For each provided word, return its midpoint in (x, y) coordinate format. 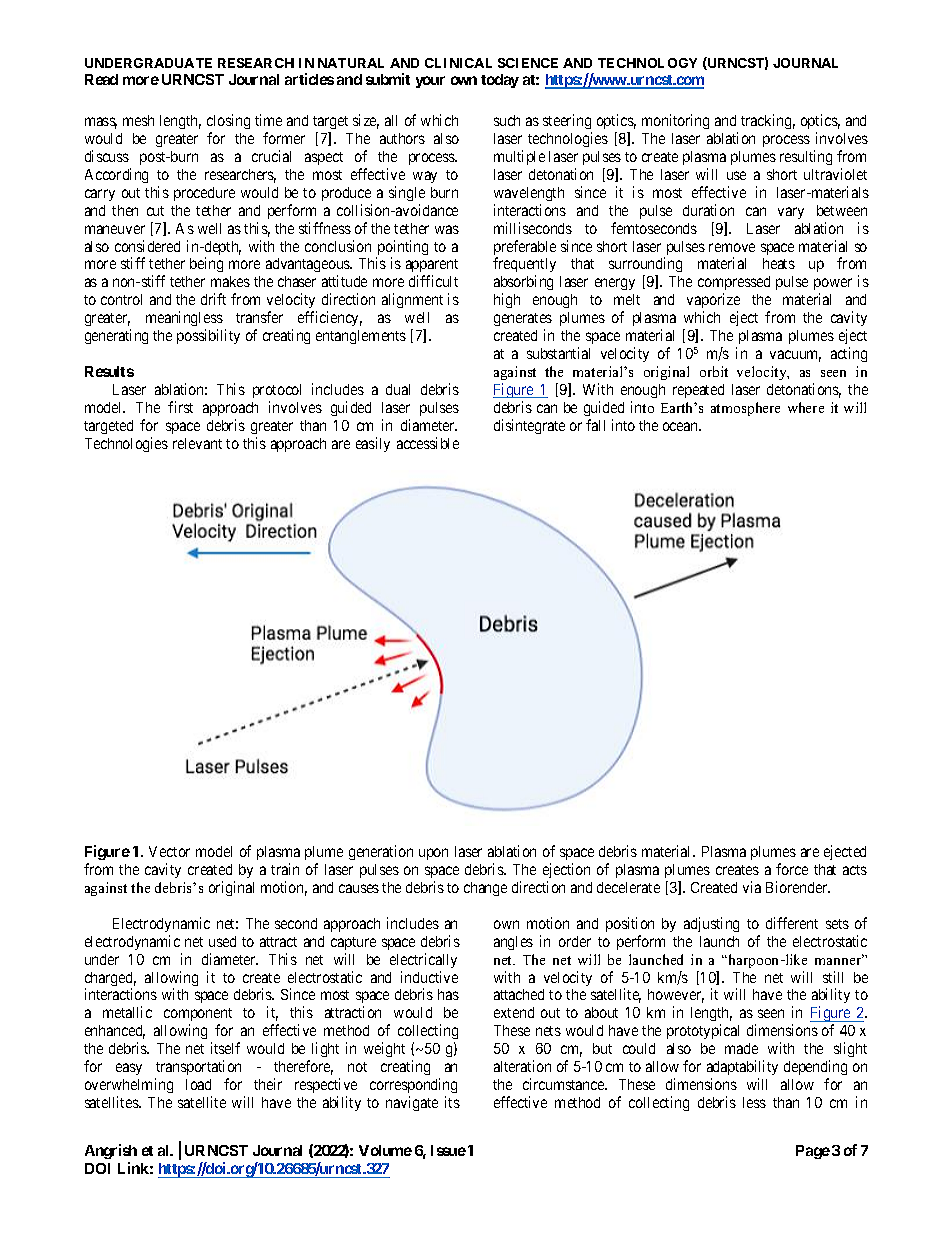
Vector (169, 851)
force (792, 869)
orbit (714, 371)
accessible (428, 443)
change (485, 889)
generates (523, 319)
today (500, 81)
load (198, 1084)
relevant (197, 443)
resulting (806, 157)
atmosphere (745, 409)
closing (228, 123)
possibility (208, 336)
